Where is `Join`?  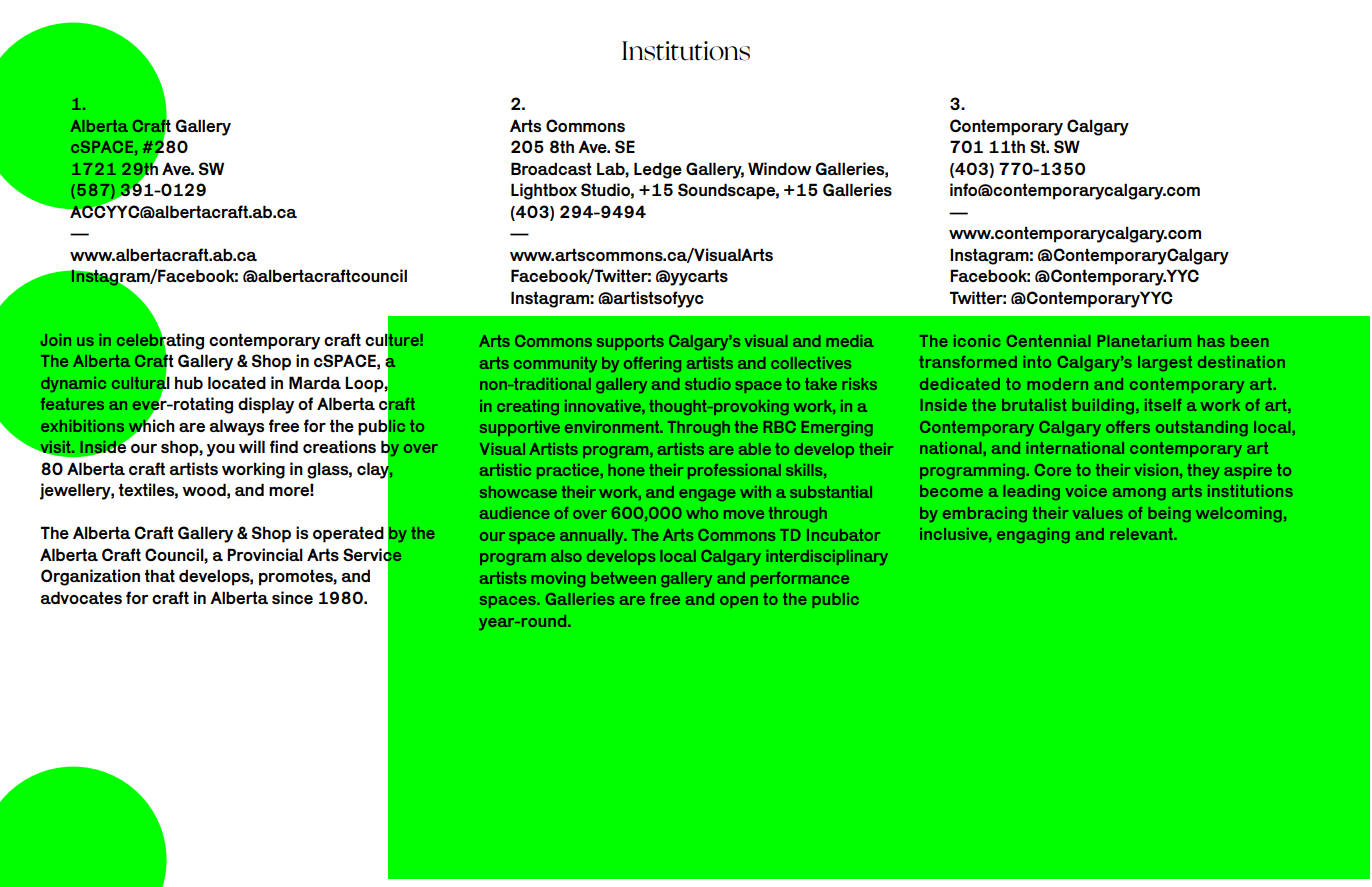
Join is located at coordinates (56, 340).
